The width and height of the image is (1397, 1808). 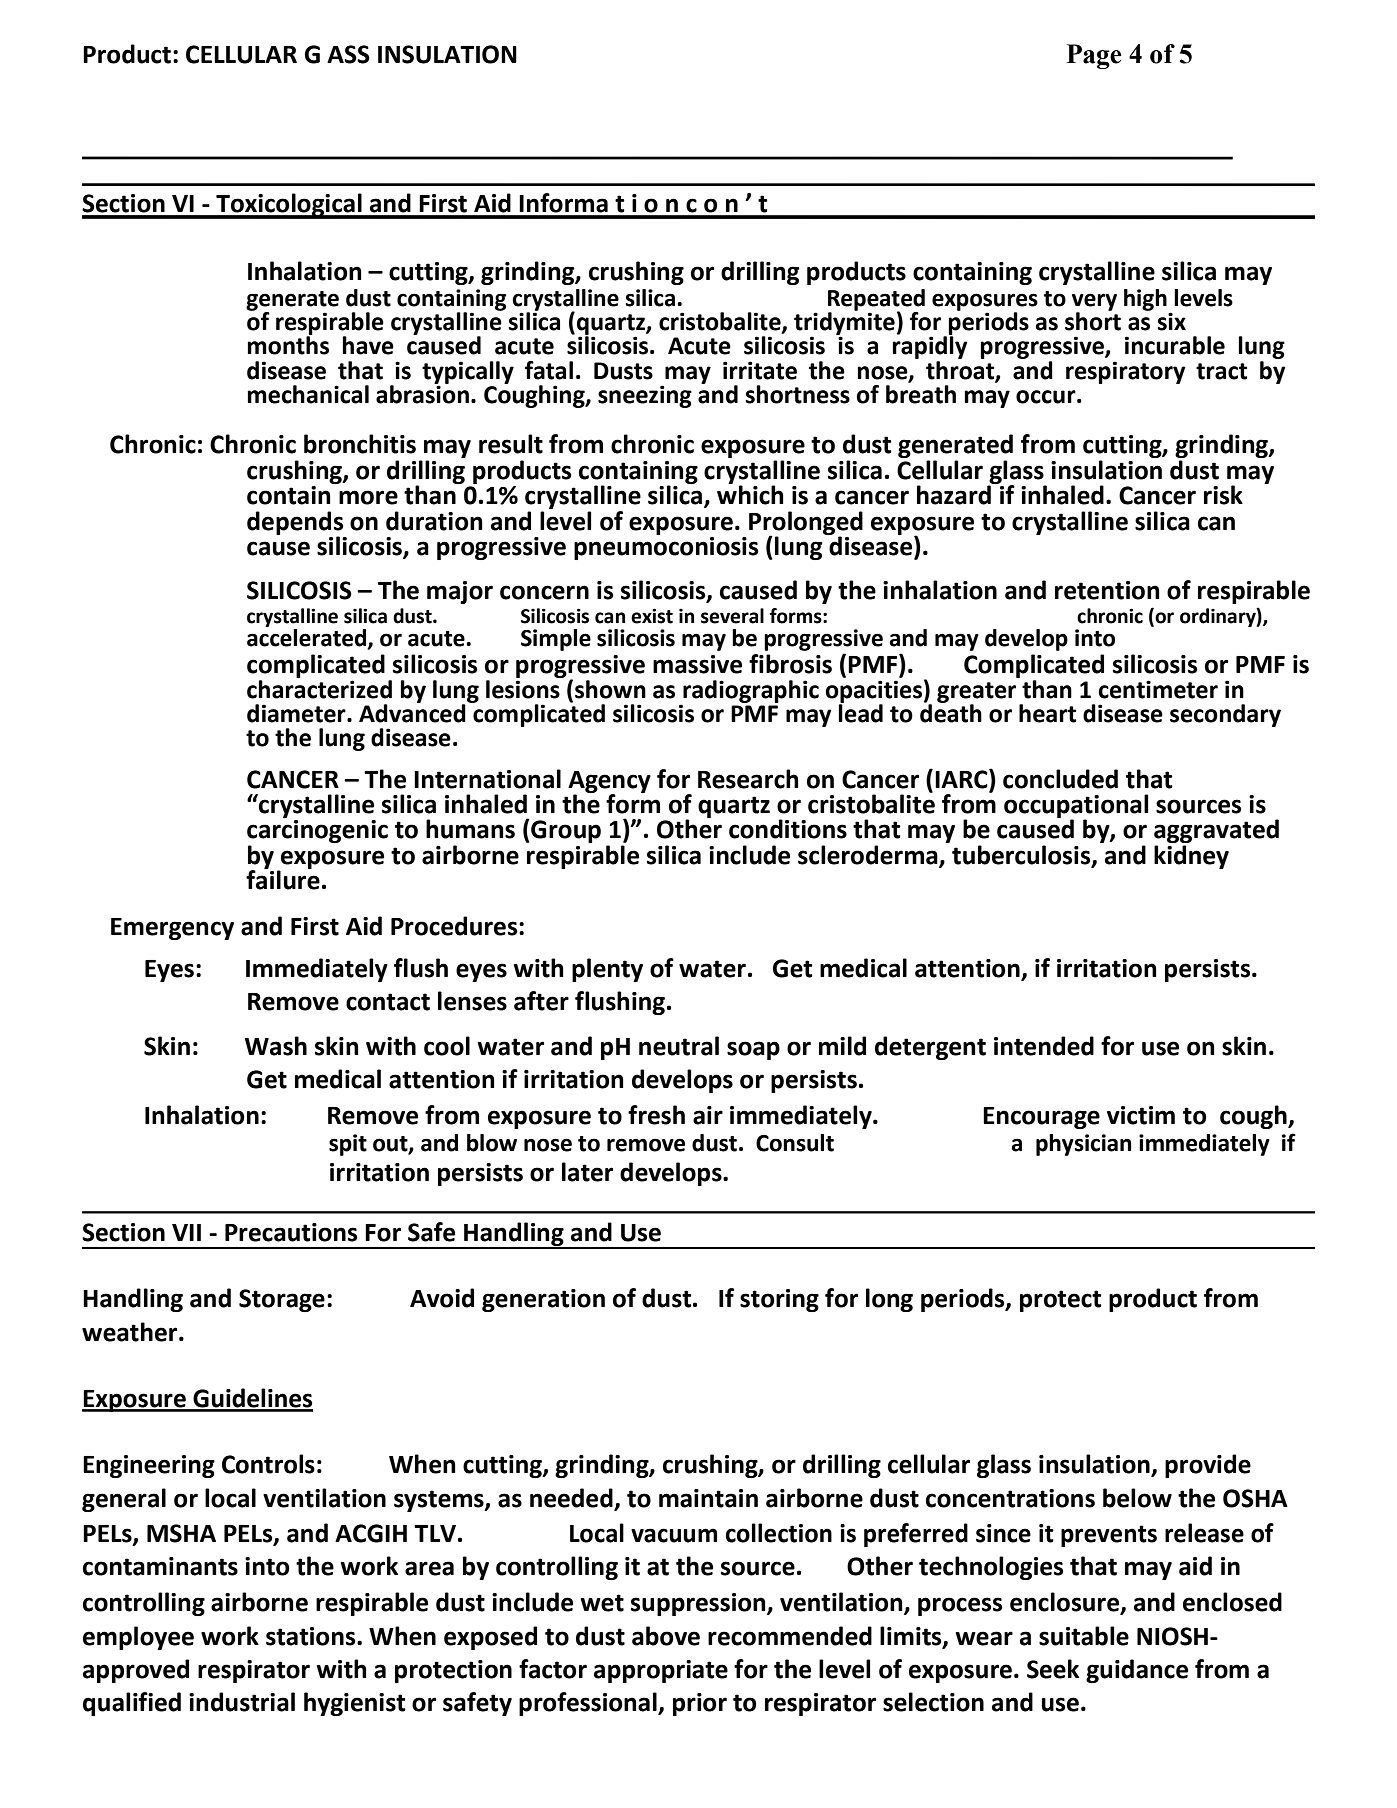 I want to click on stations, so click(x=312, y=1636).
